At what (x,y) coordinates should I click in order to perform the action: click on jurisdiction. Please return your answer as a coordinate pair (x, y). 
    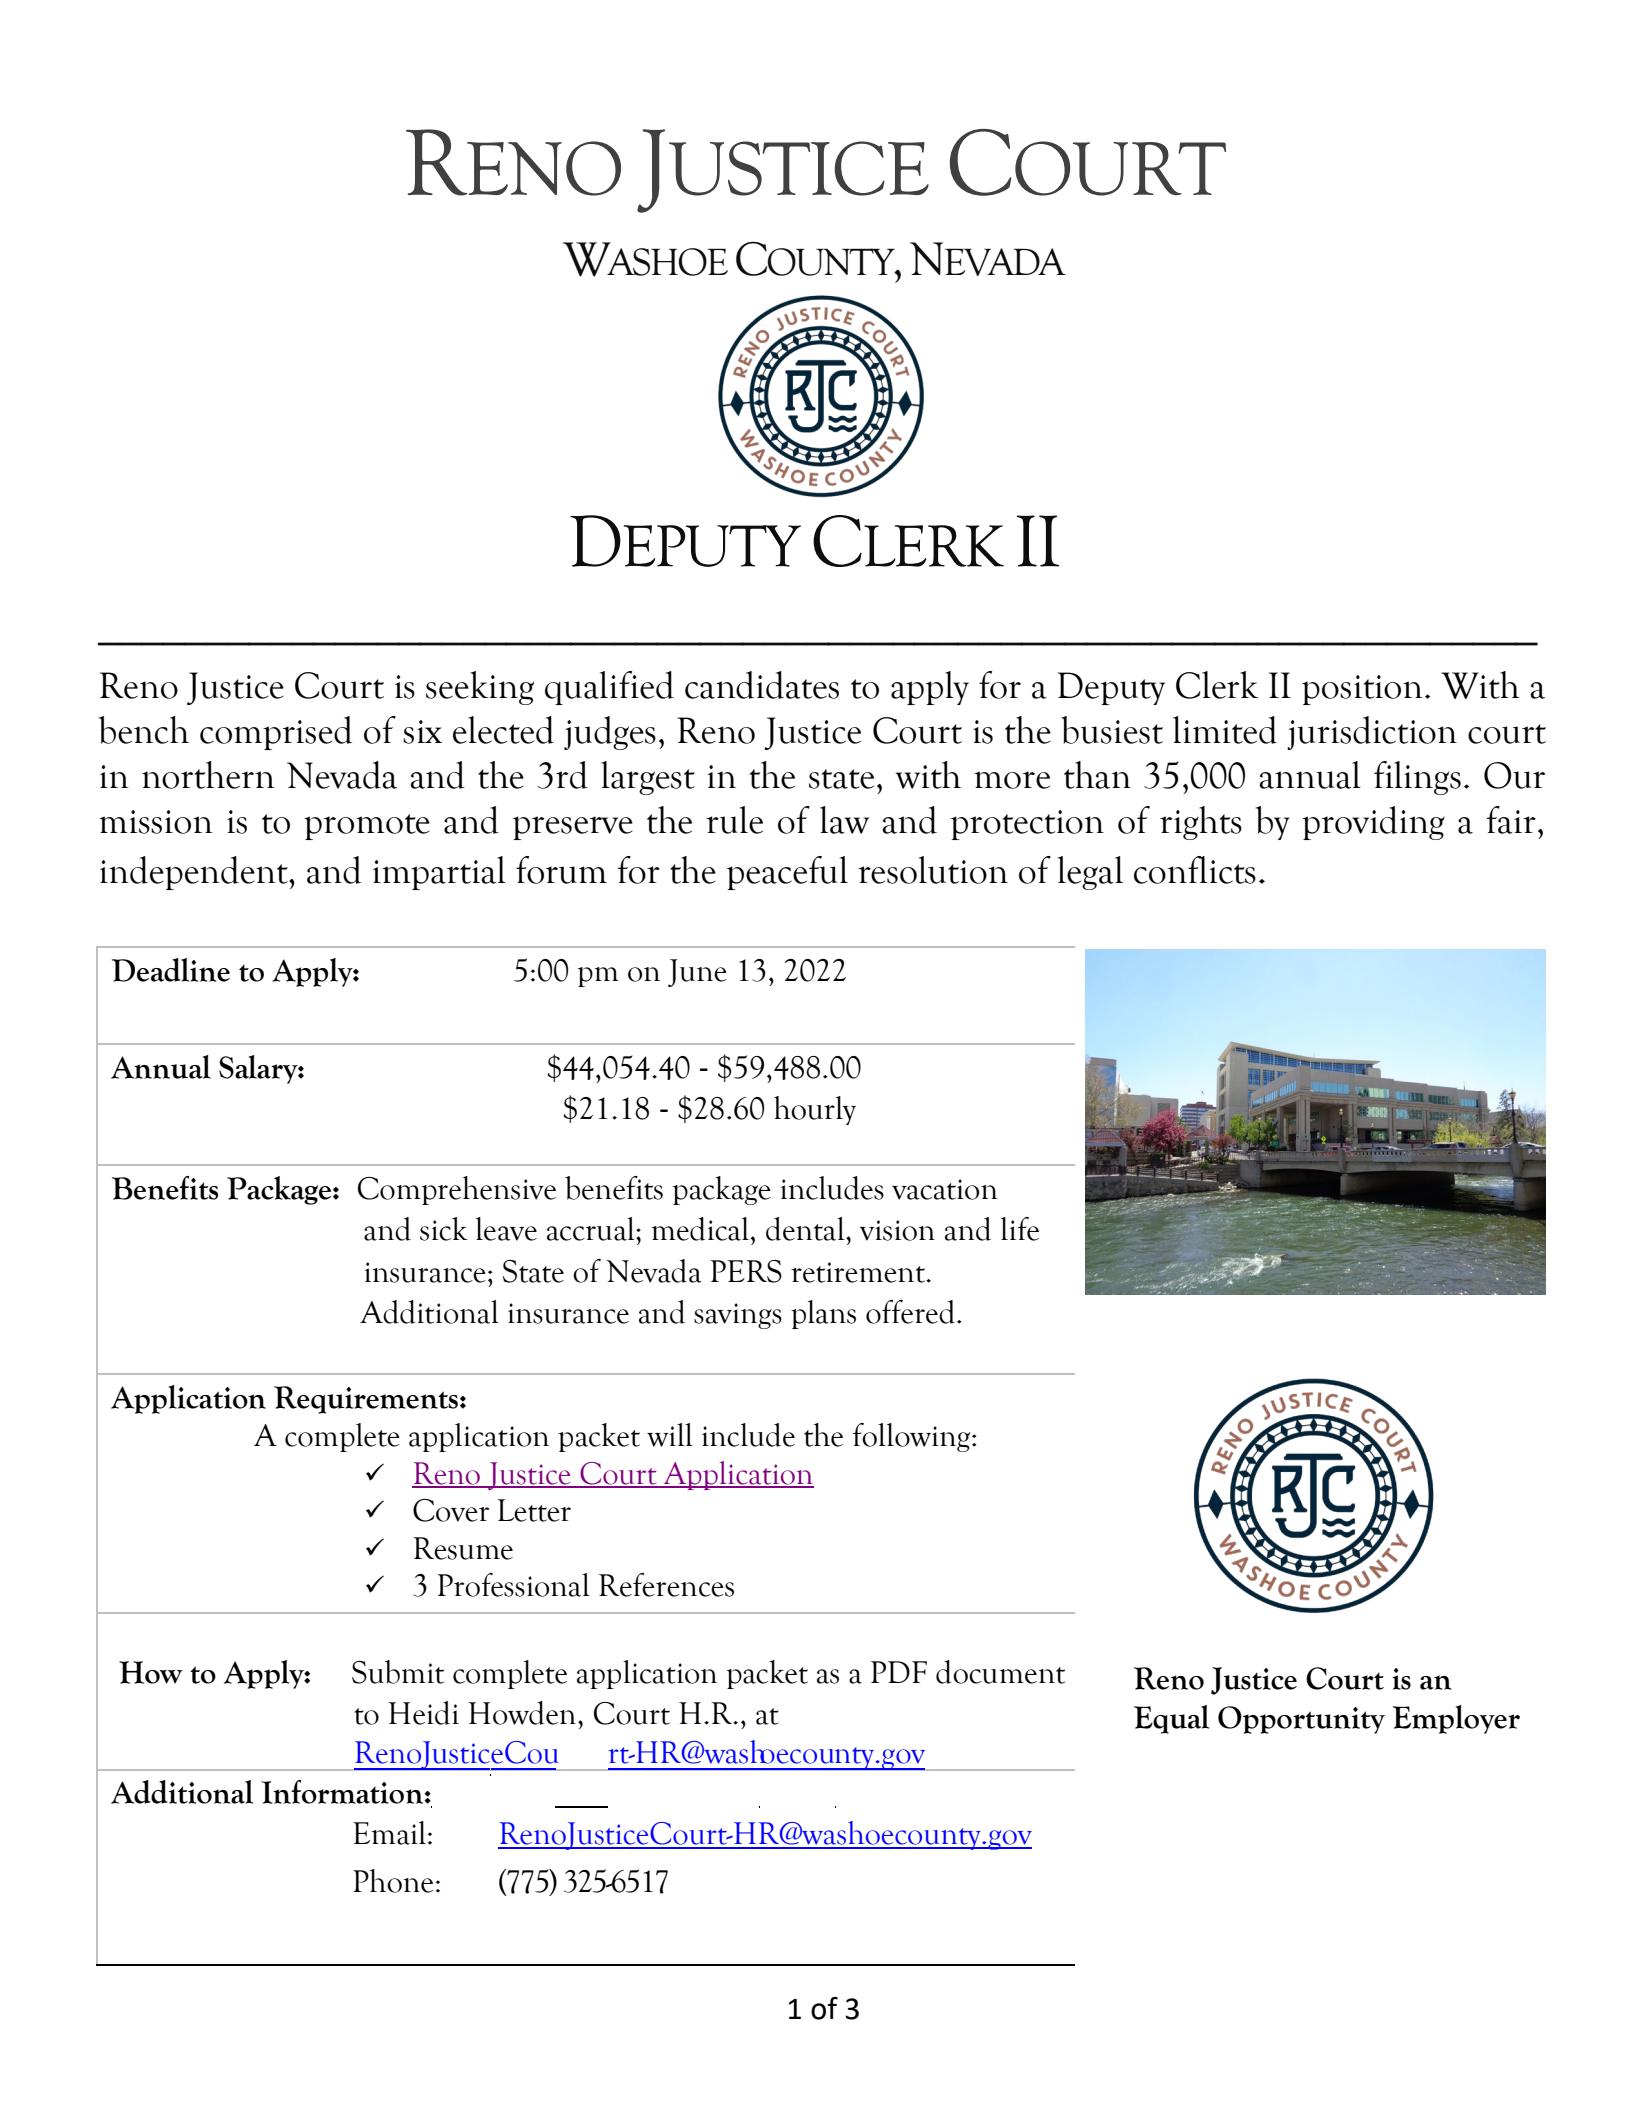
    Looking at the image, I should click on (1372, 733).
